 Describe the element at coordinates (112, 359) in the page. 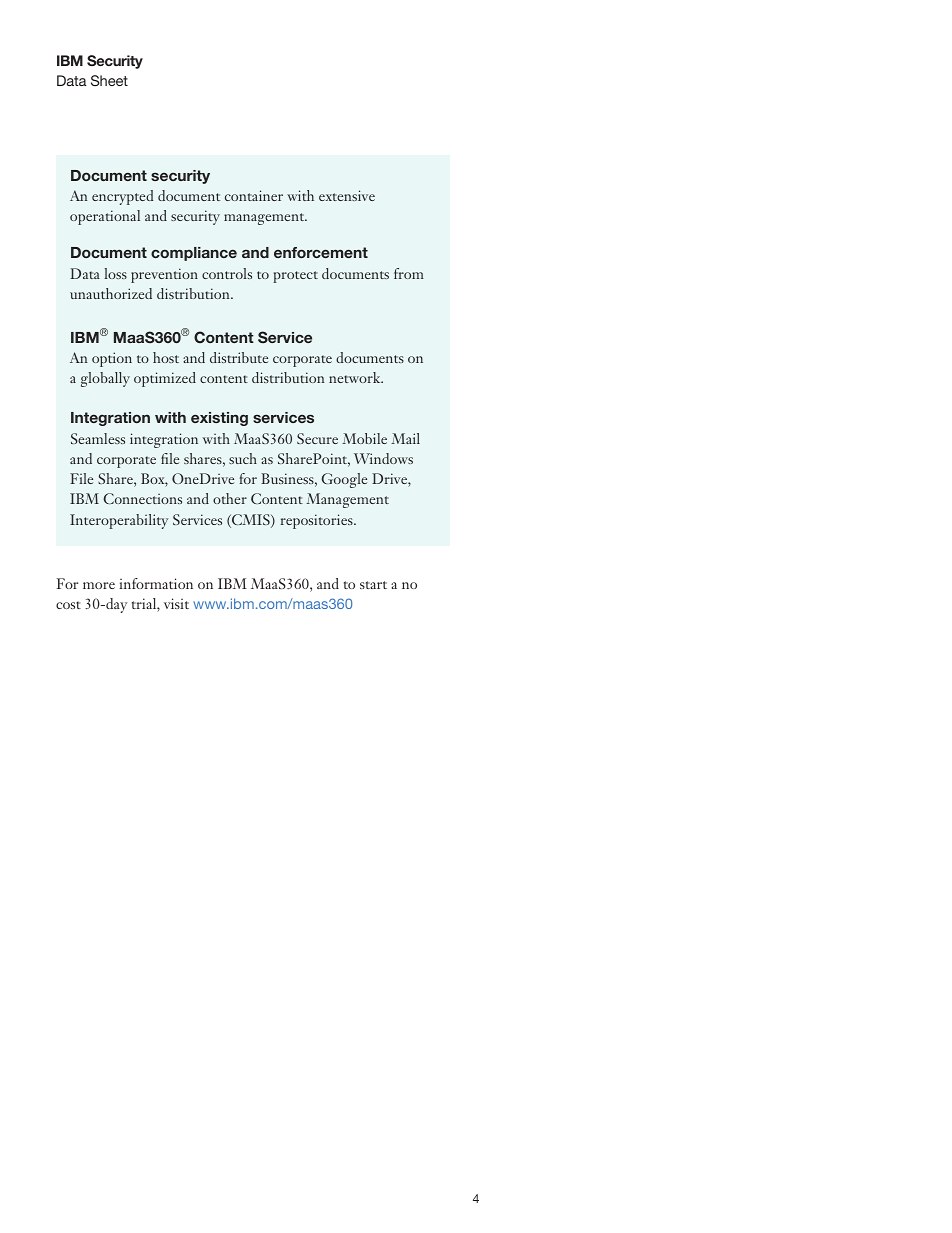

I see `option` at that location.
